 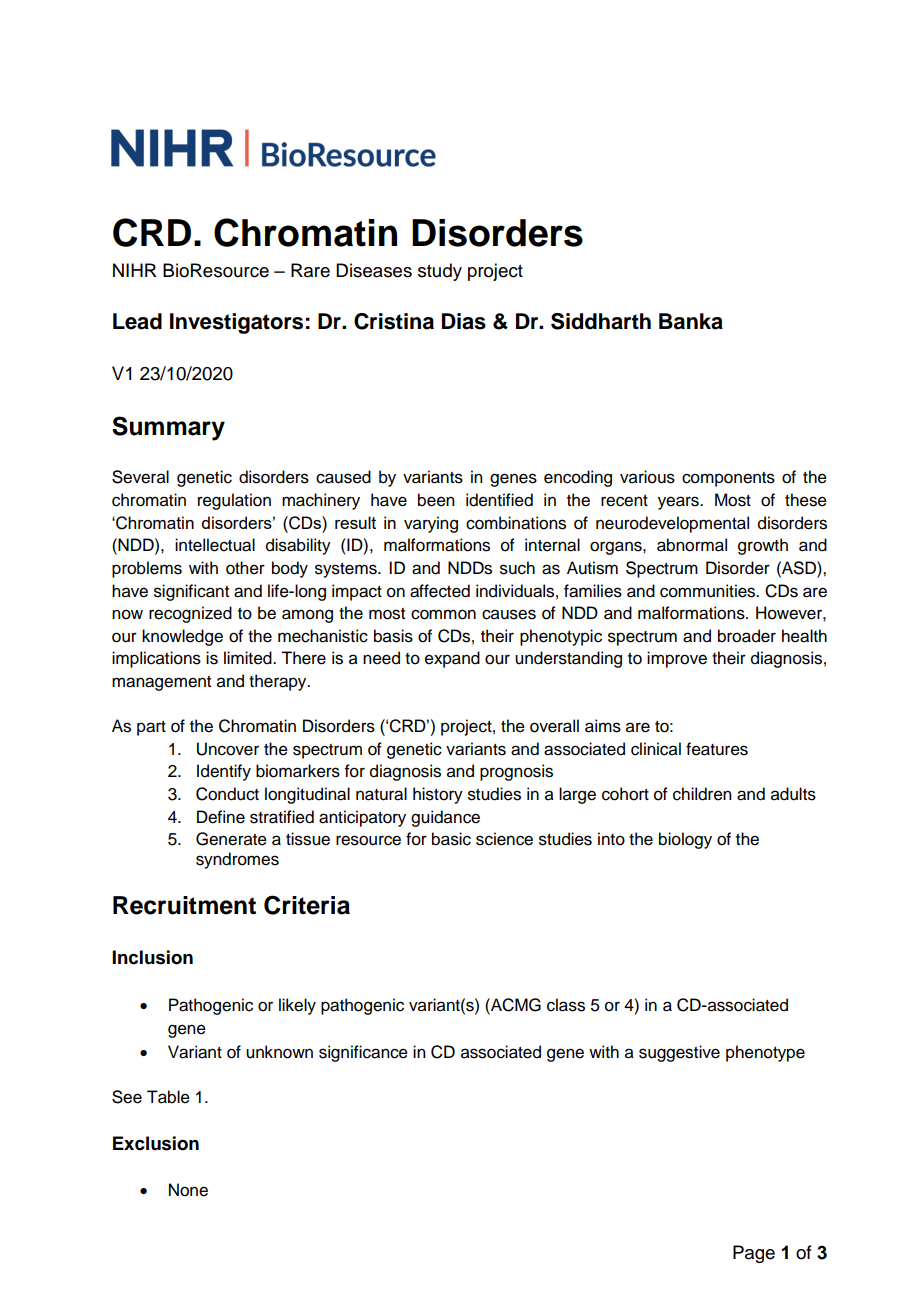 I want to click on improve, so click(x=677, y=659).
